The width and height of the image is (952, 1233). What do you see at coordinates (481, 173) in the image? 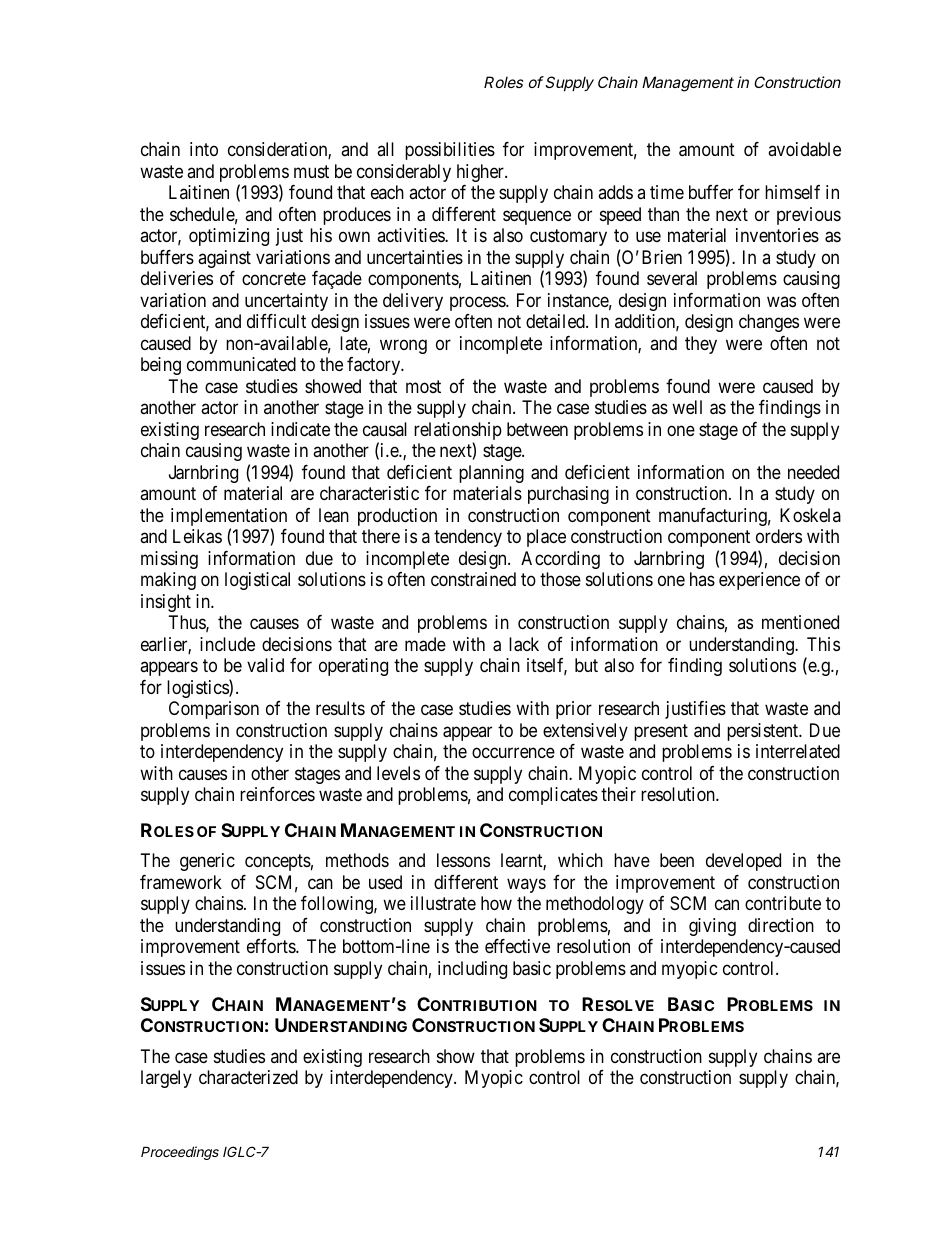
I see `higher` at bounding box center [481, 173].
